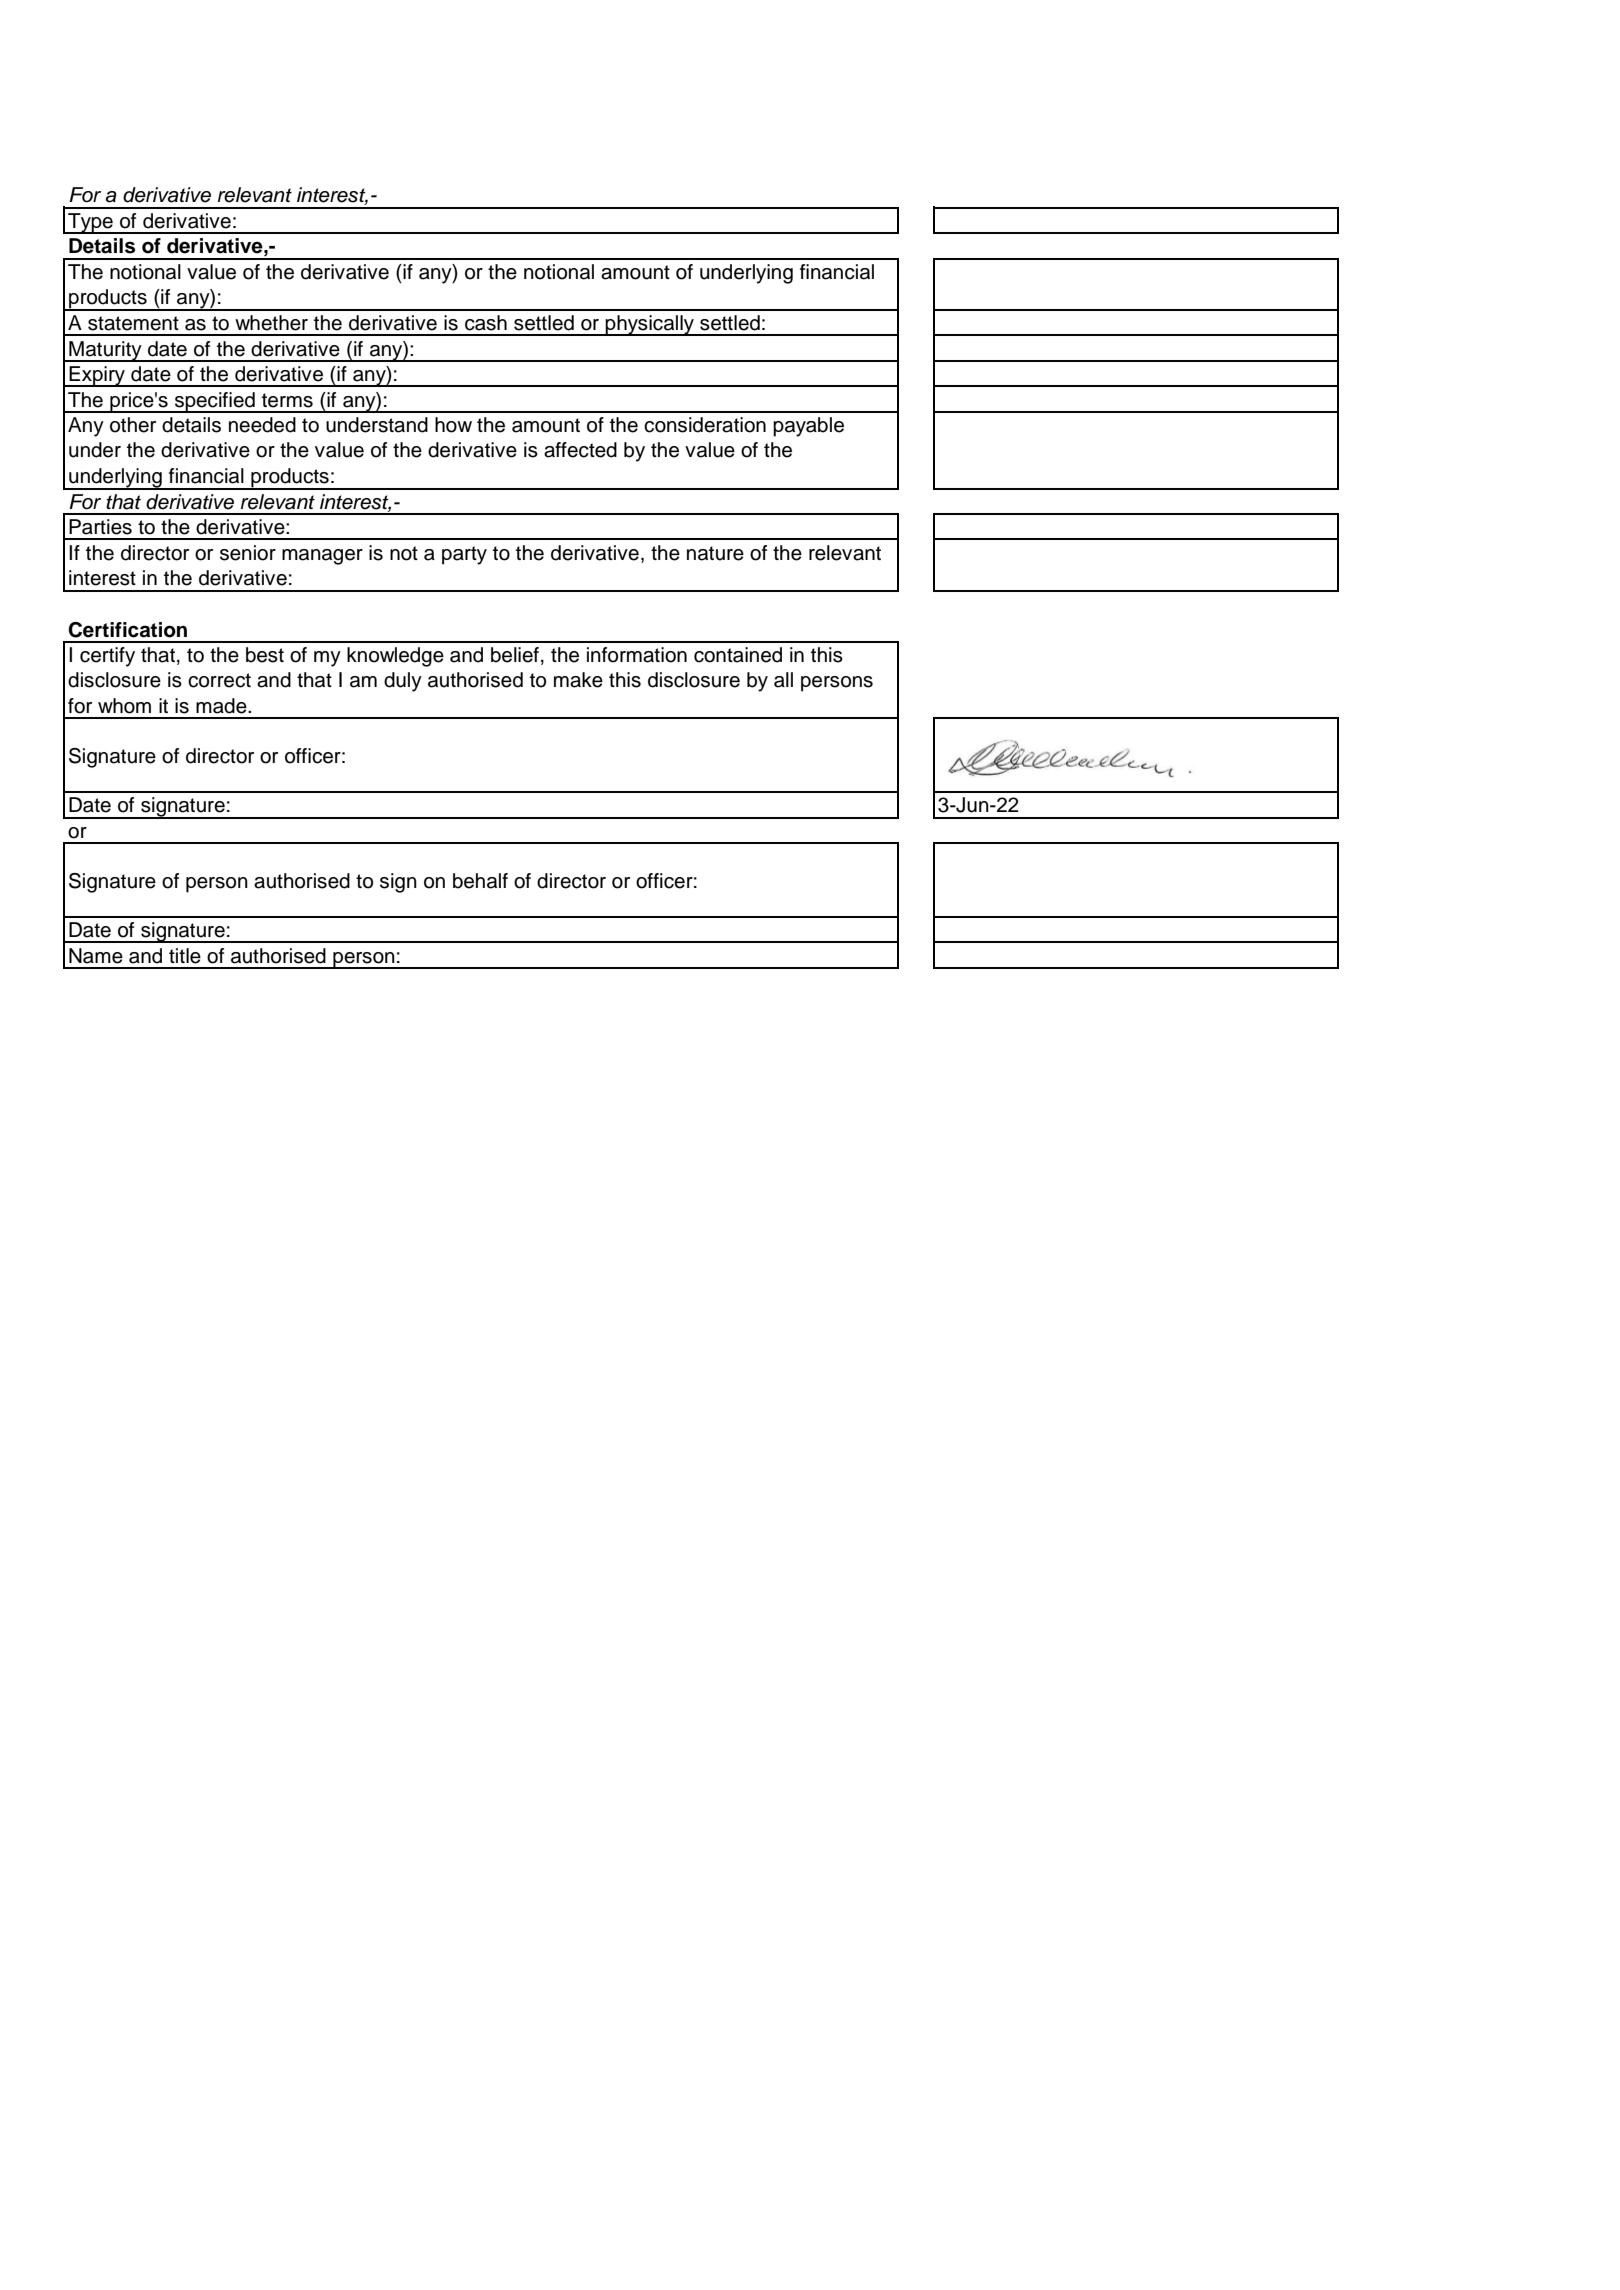 The image size is (1620, 2290). Describe the element at coordinates (738, 655) in the page. I see `contained` at that location.
